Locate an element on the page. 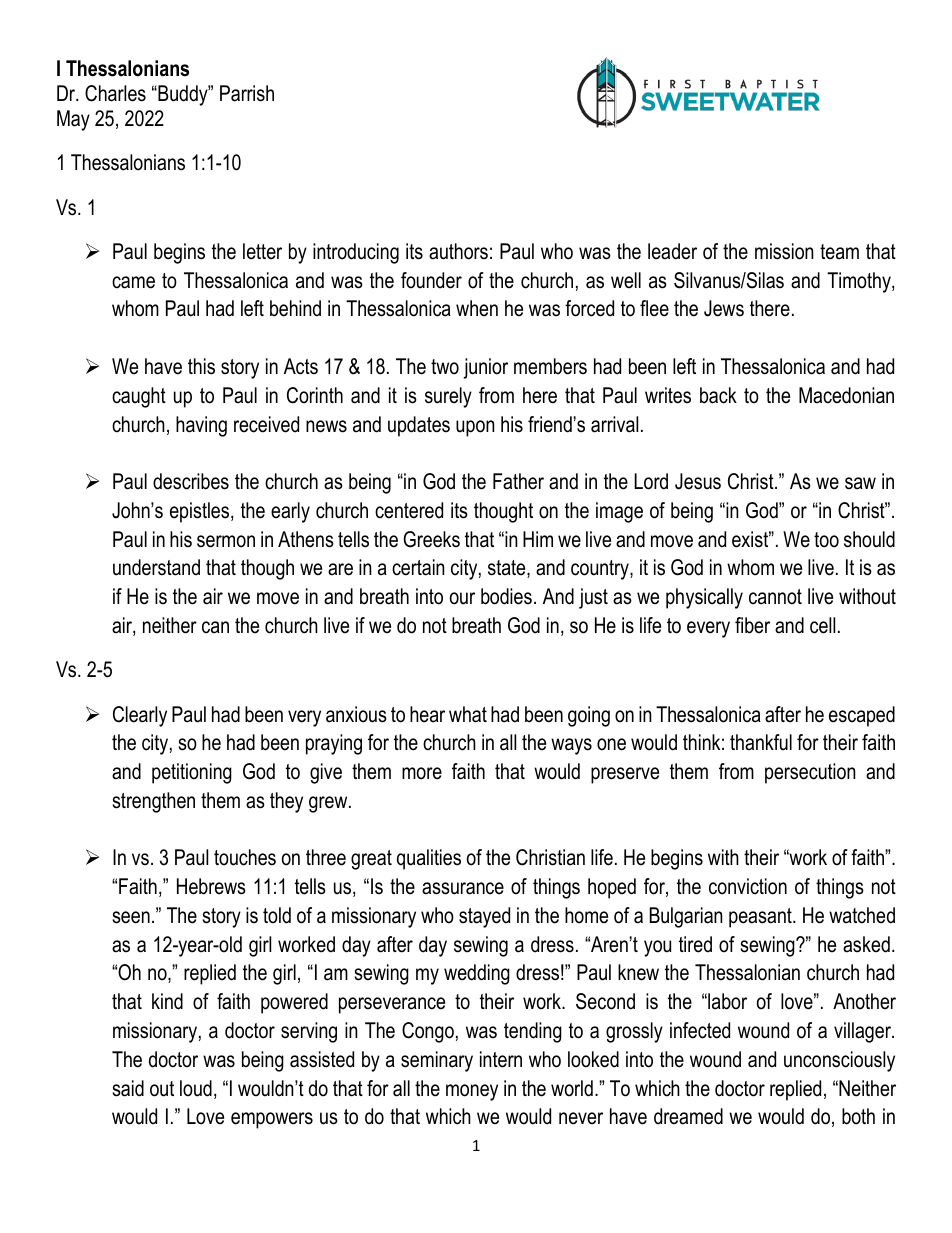  understand is located at coordinates (156, 567).
